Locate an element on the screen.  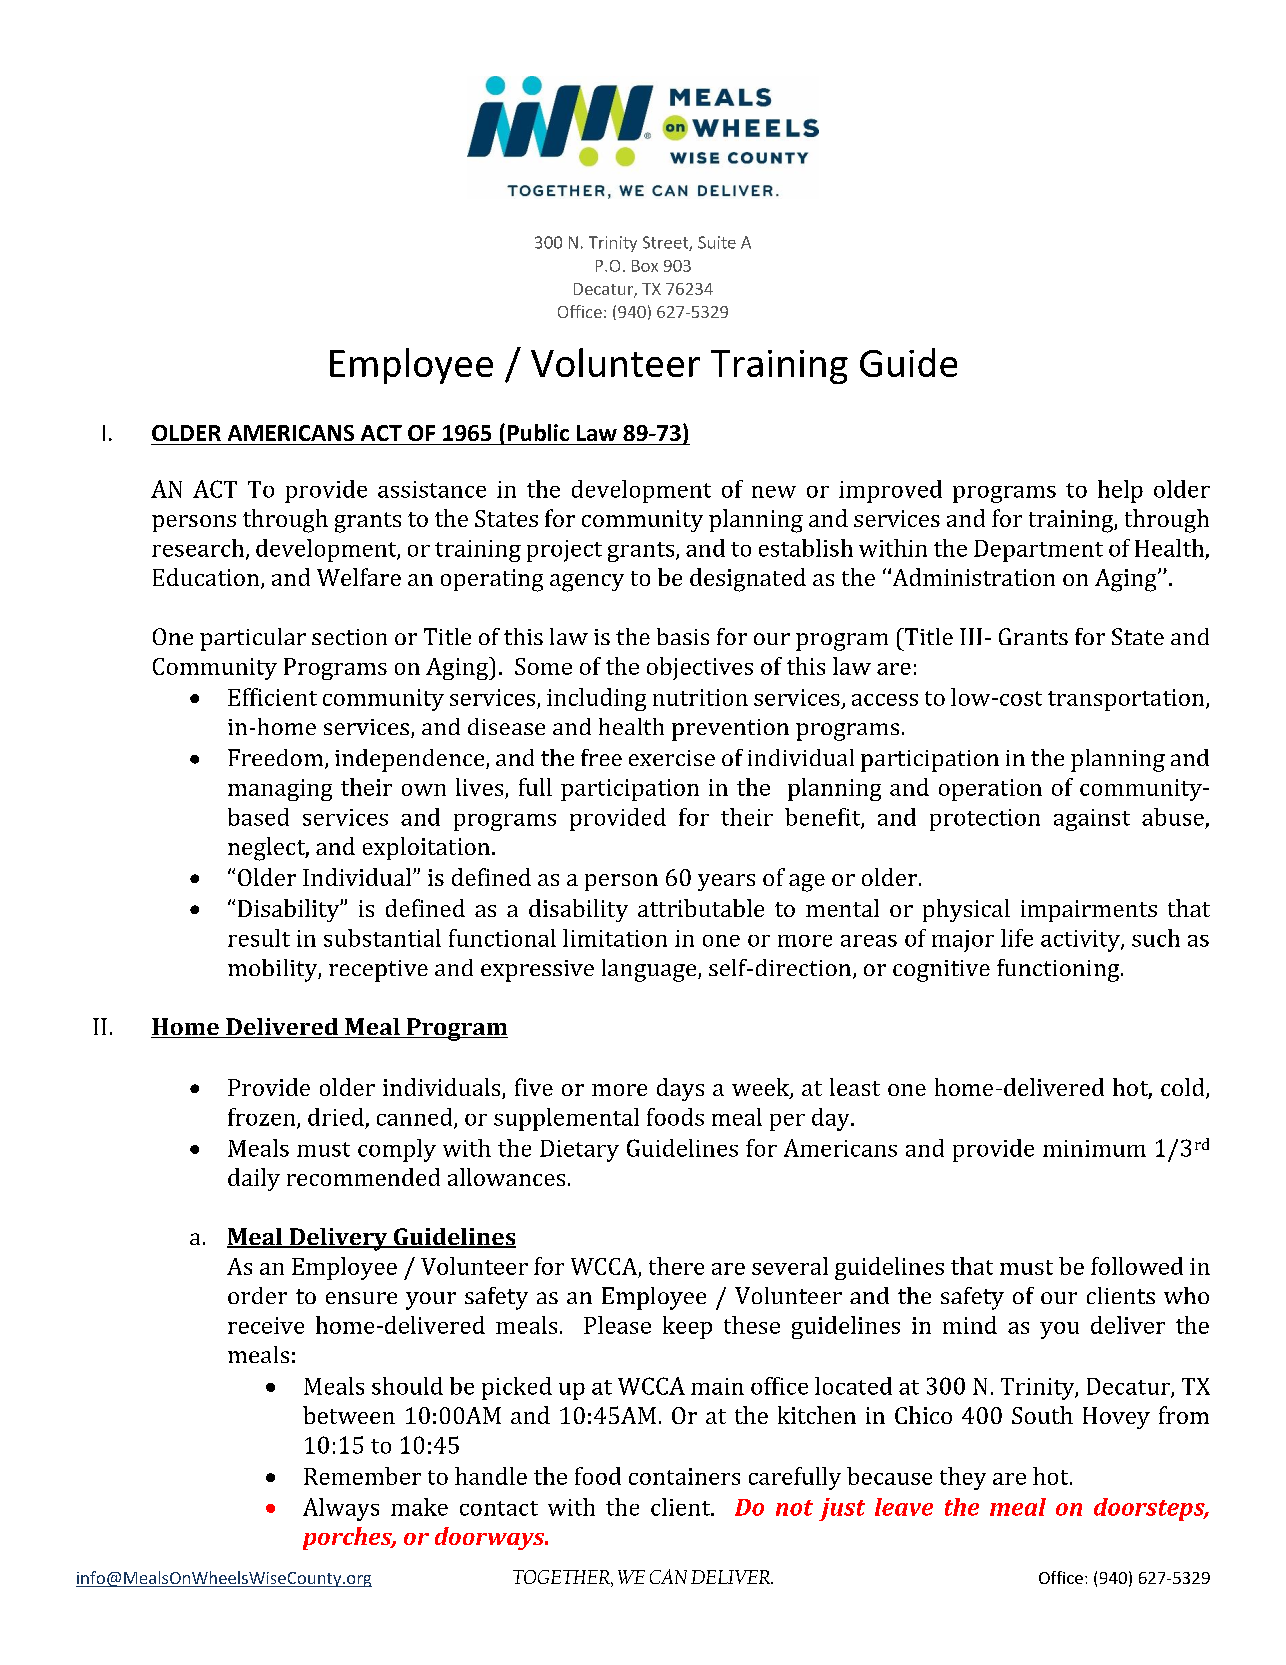
impairments is located at coordinates (1089, 911).
